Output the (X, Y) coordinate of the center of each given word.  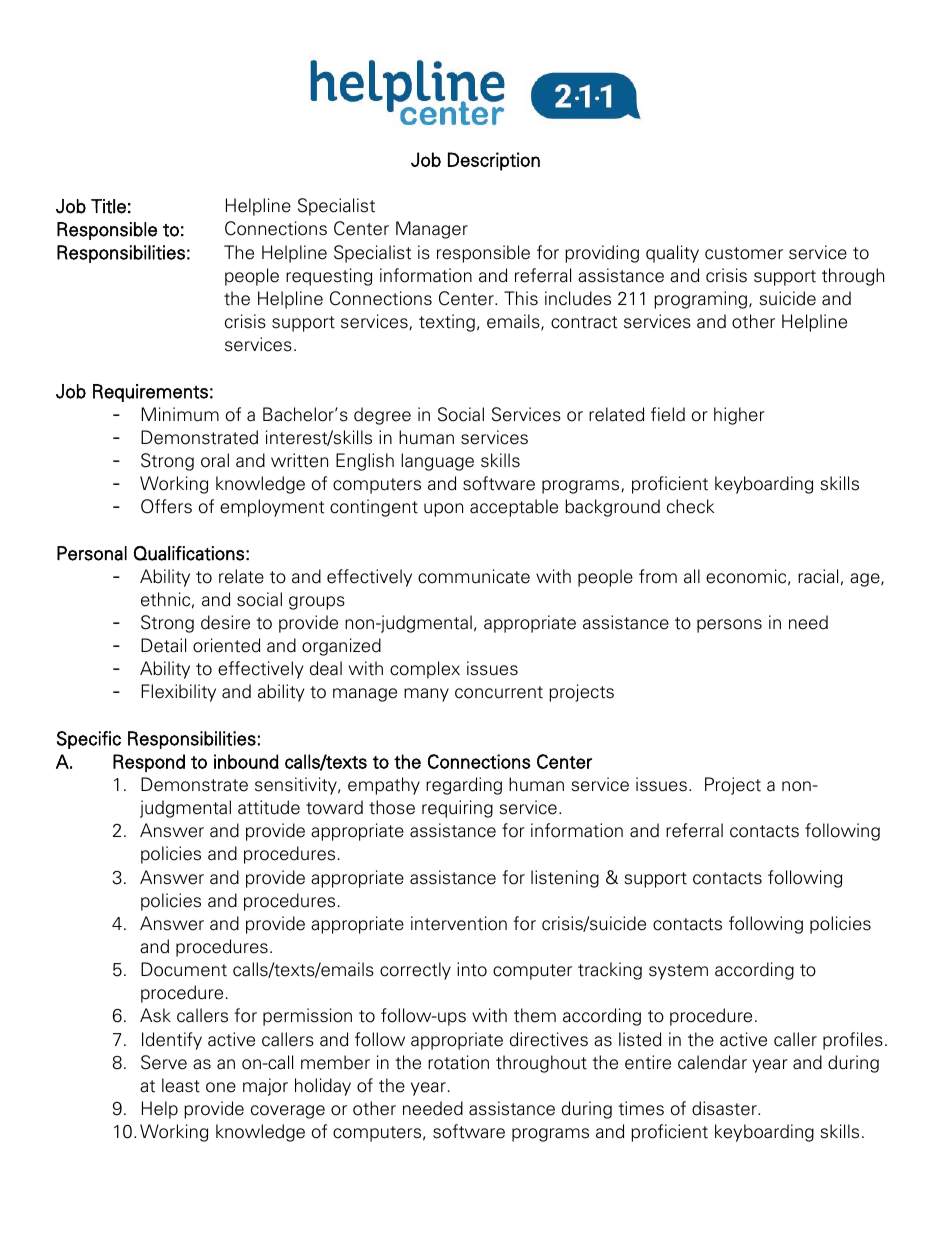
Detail (163, 645)
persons (729, 626)
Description (494, 161)
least (181, 1085)
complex (425, 670)
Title (108, 206)
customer (744, 253)
